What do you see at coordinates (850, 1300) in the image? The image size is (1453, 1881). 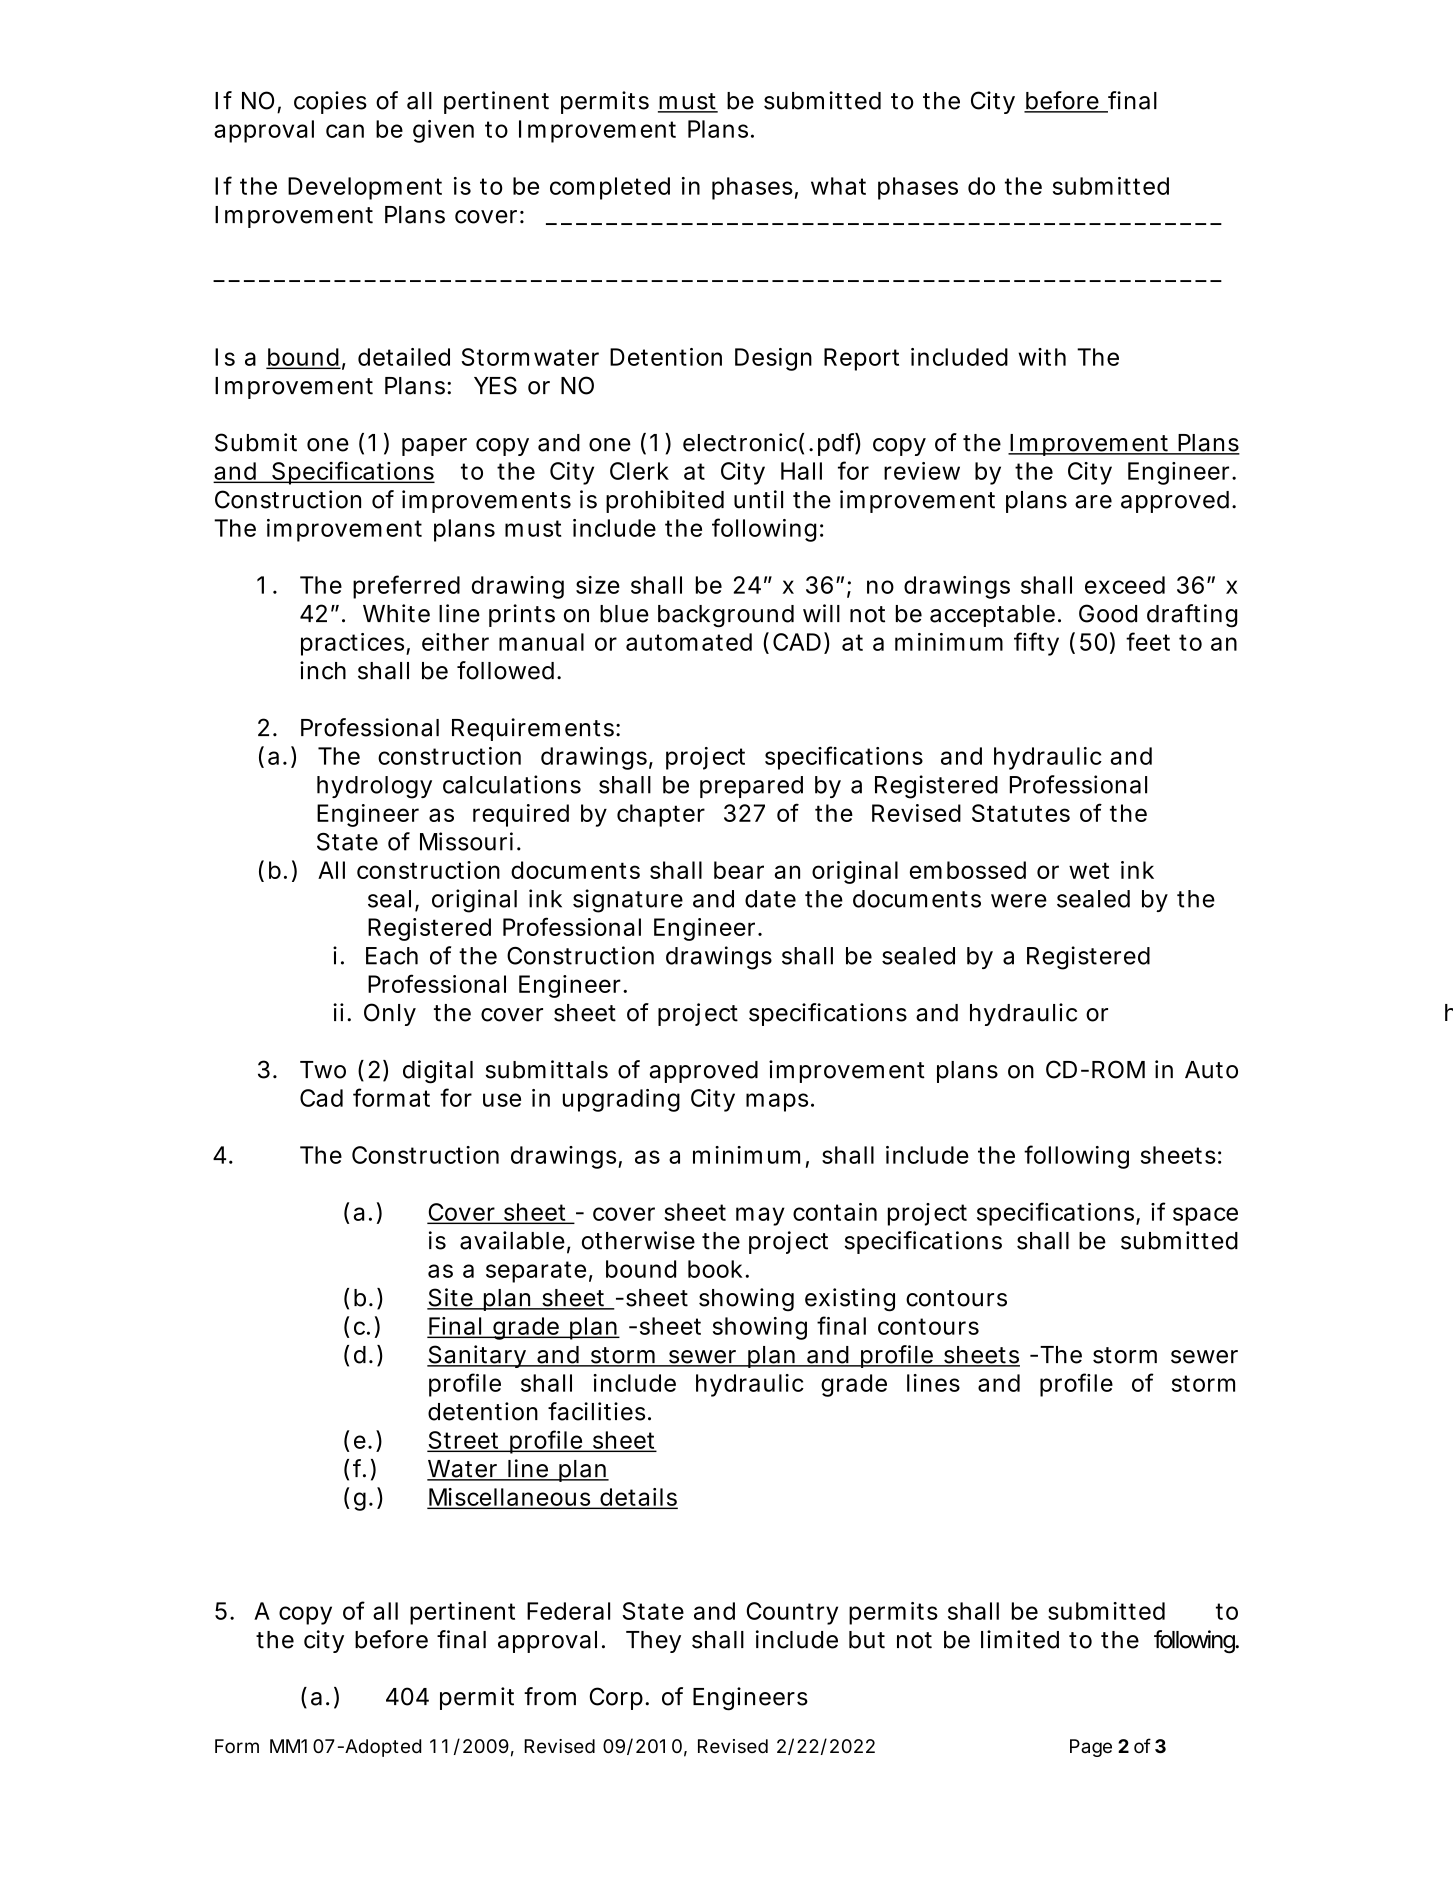 I see `existing` at bounding box center [850, 1300].
